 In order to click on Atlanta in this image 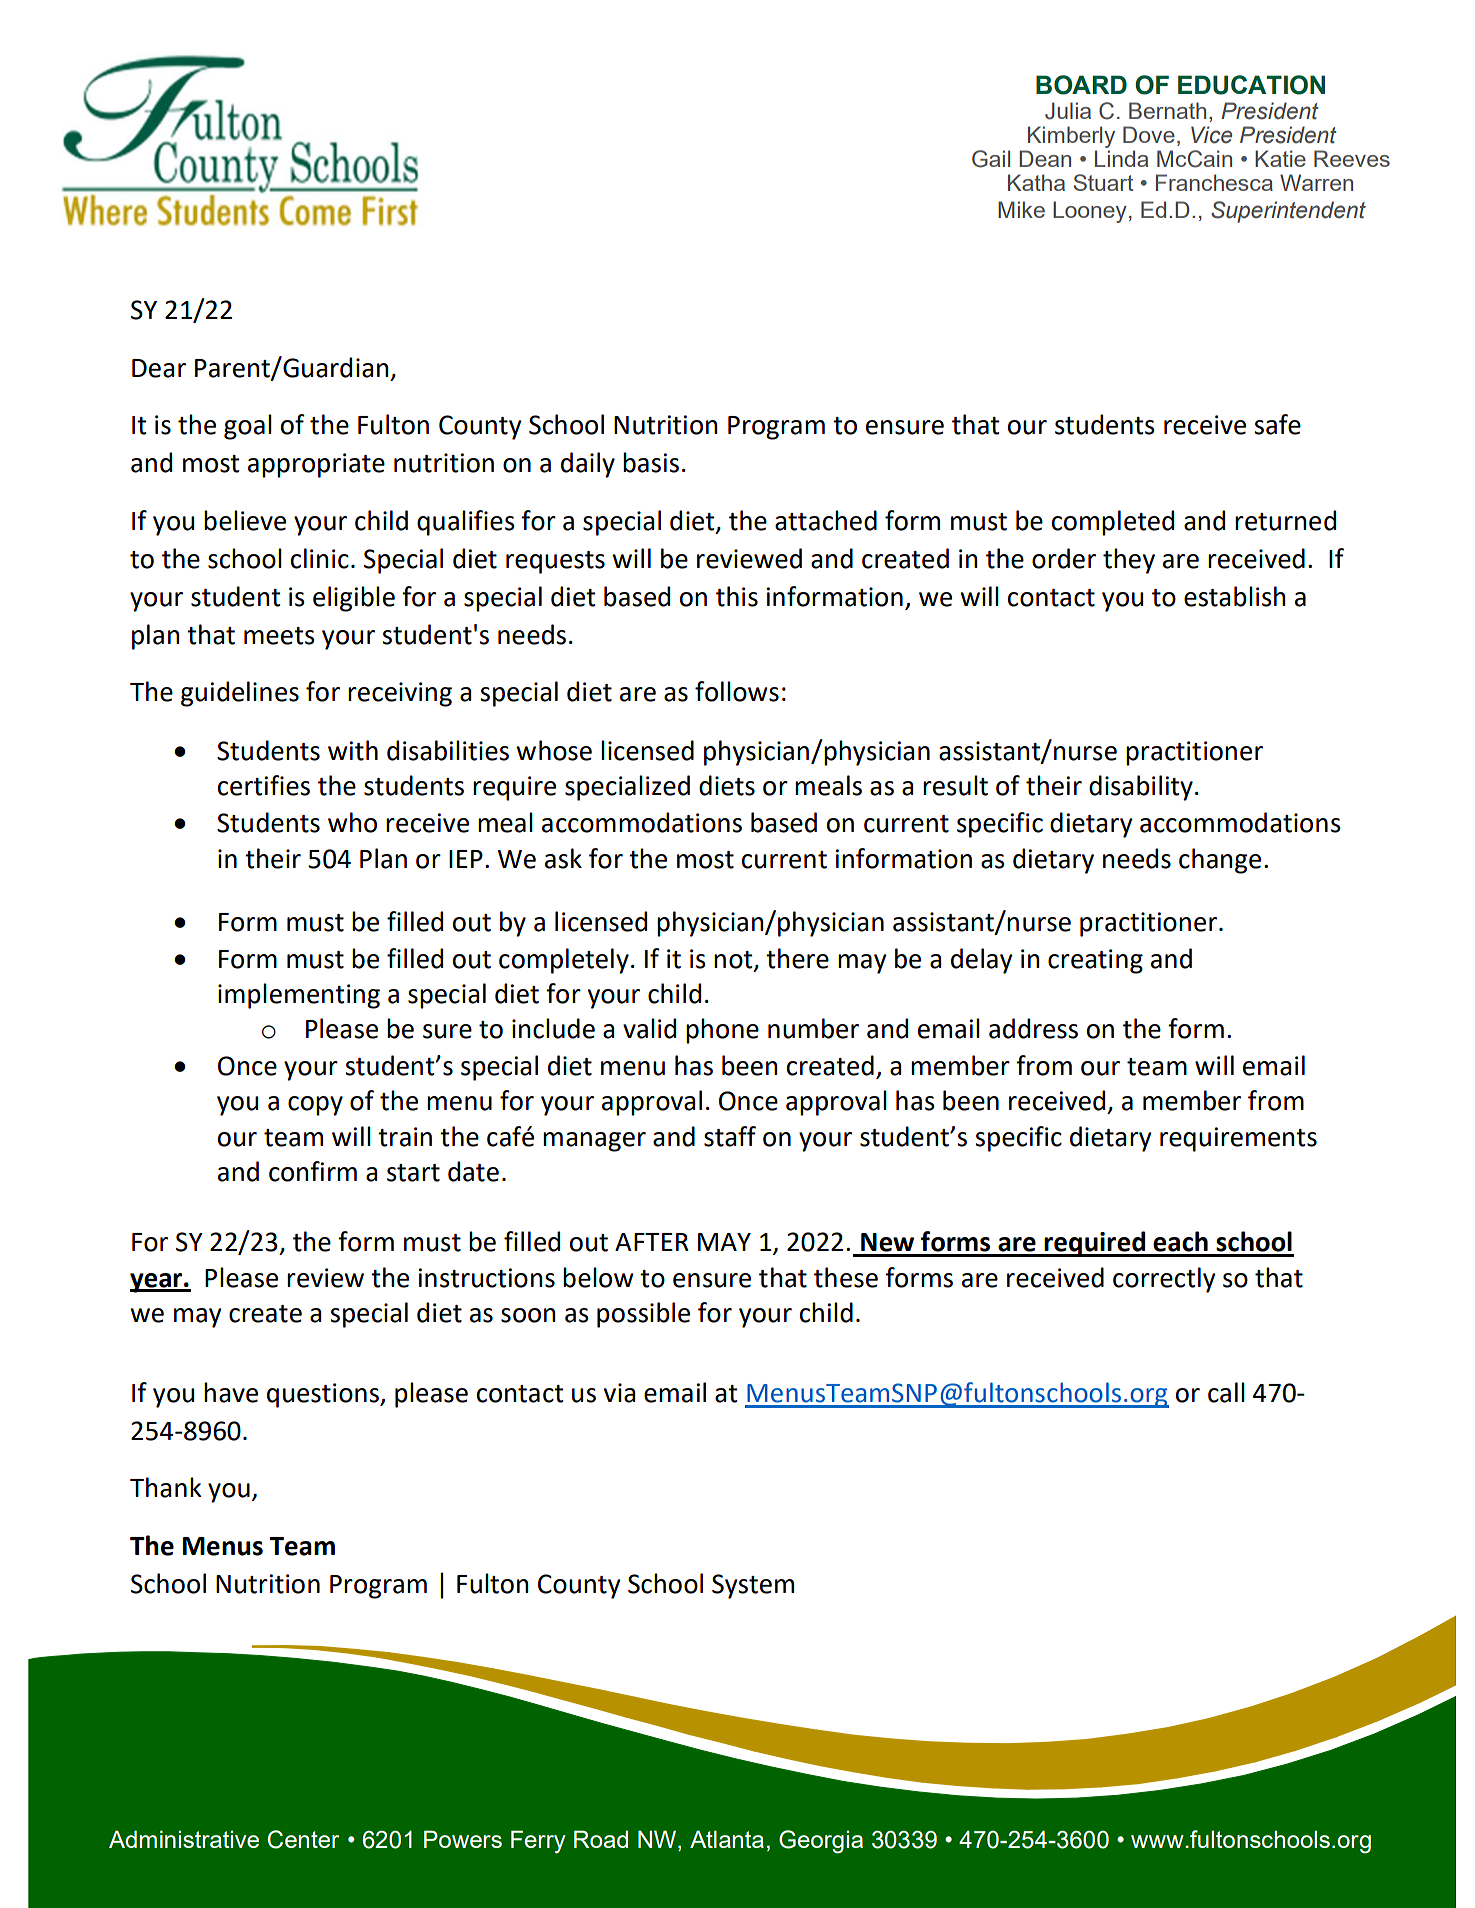, I will do `click(727, 1839)`.
